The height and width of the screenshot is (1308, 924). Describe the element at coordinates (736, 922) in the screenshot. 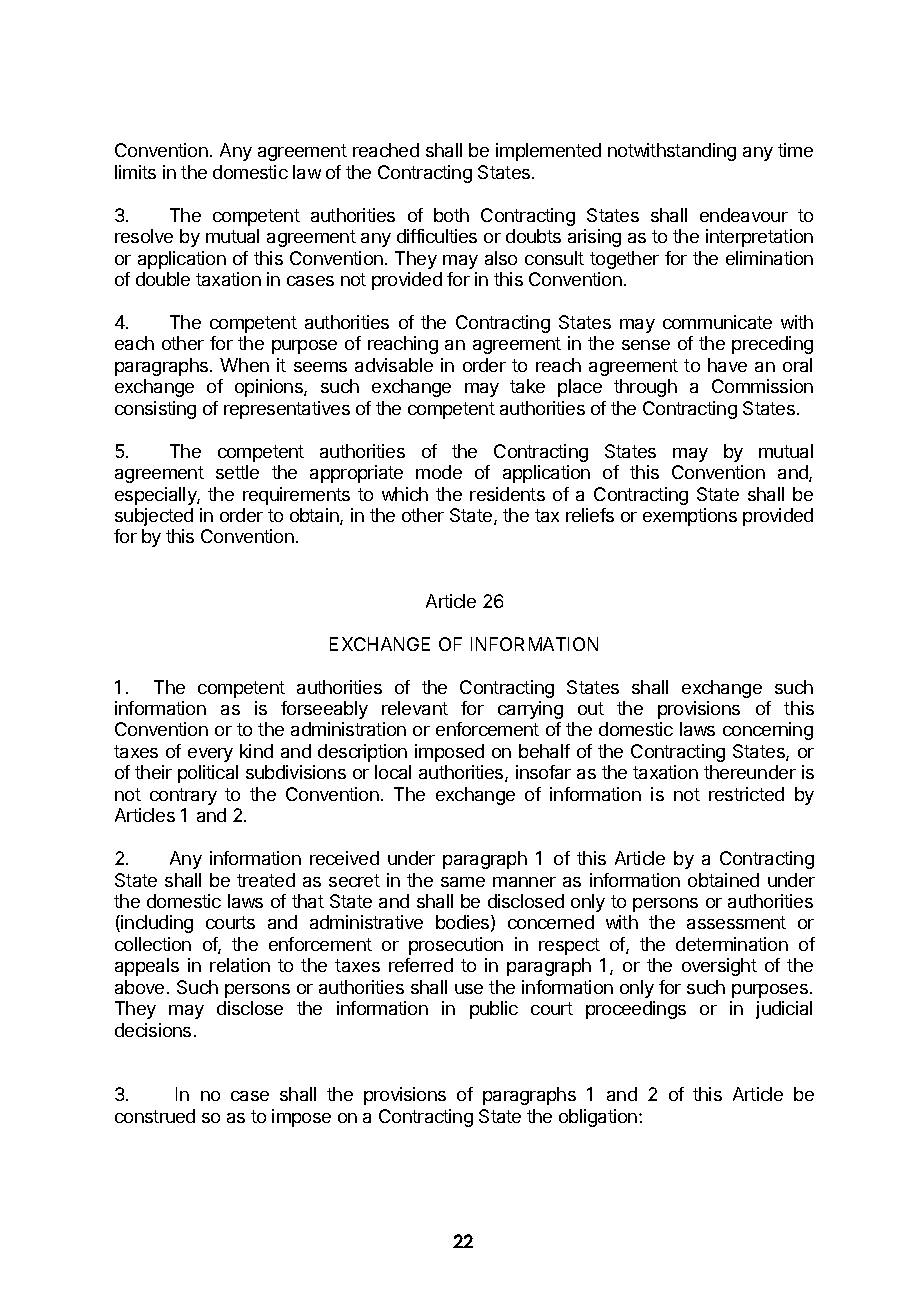

I see `assessment` at that location.
